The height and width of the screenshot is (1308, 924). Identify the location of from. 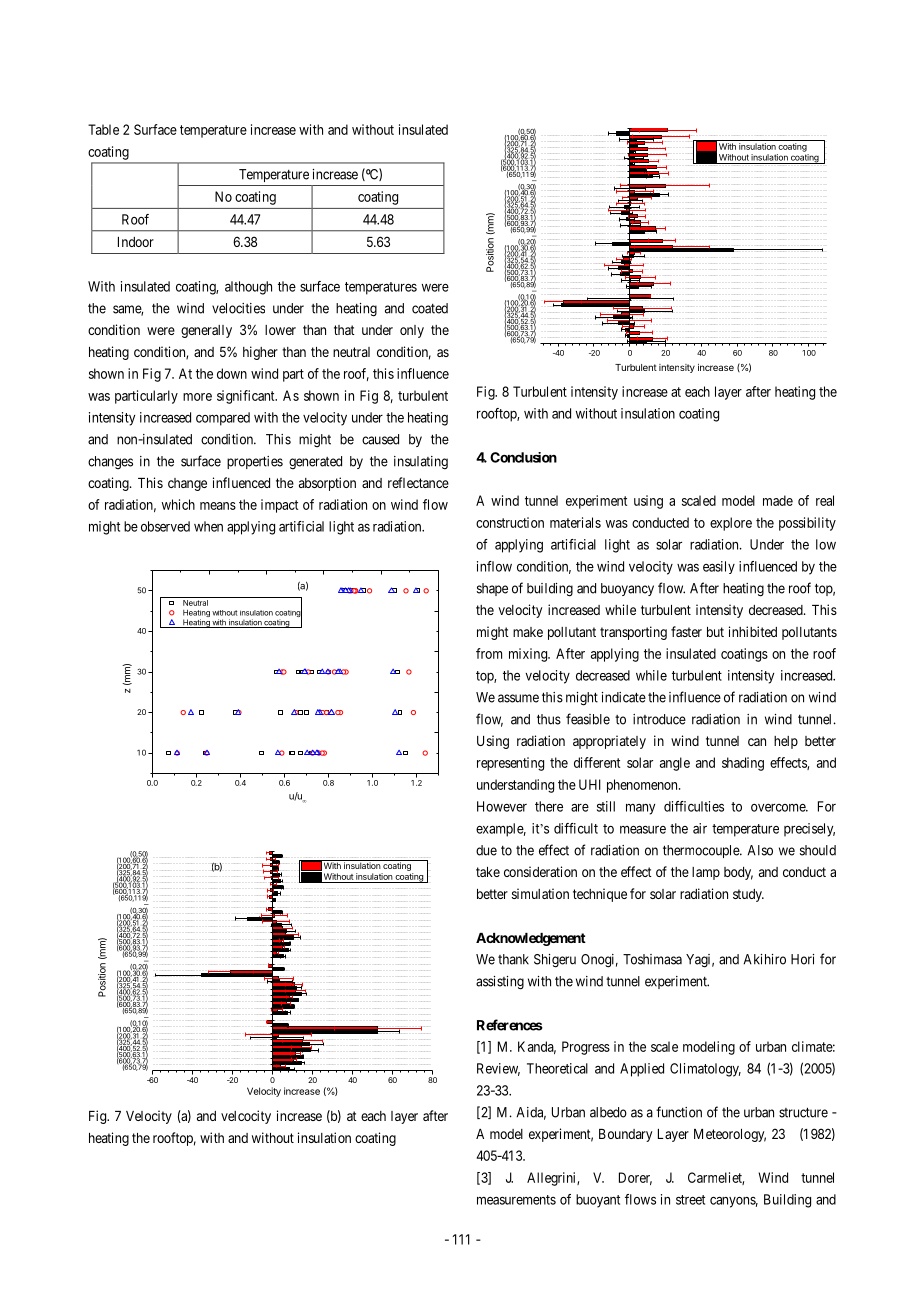
(489, 653).
